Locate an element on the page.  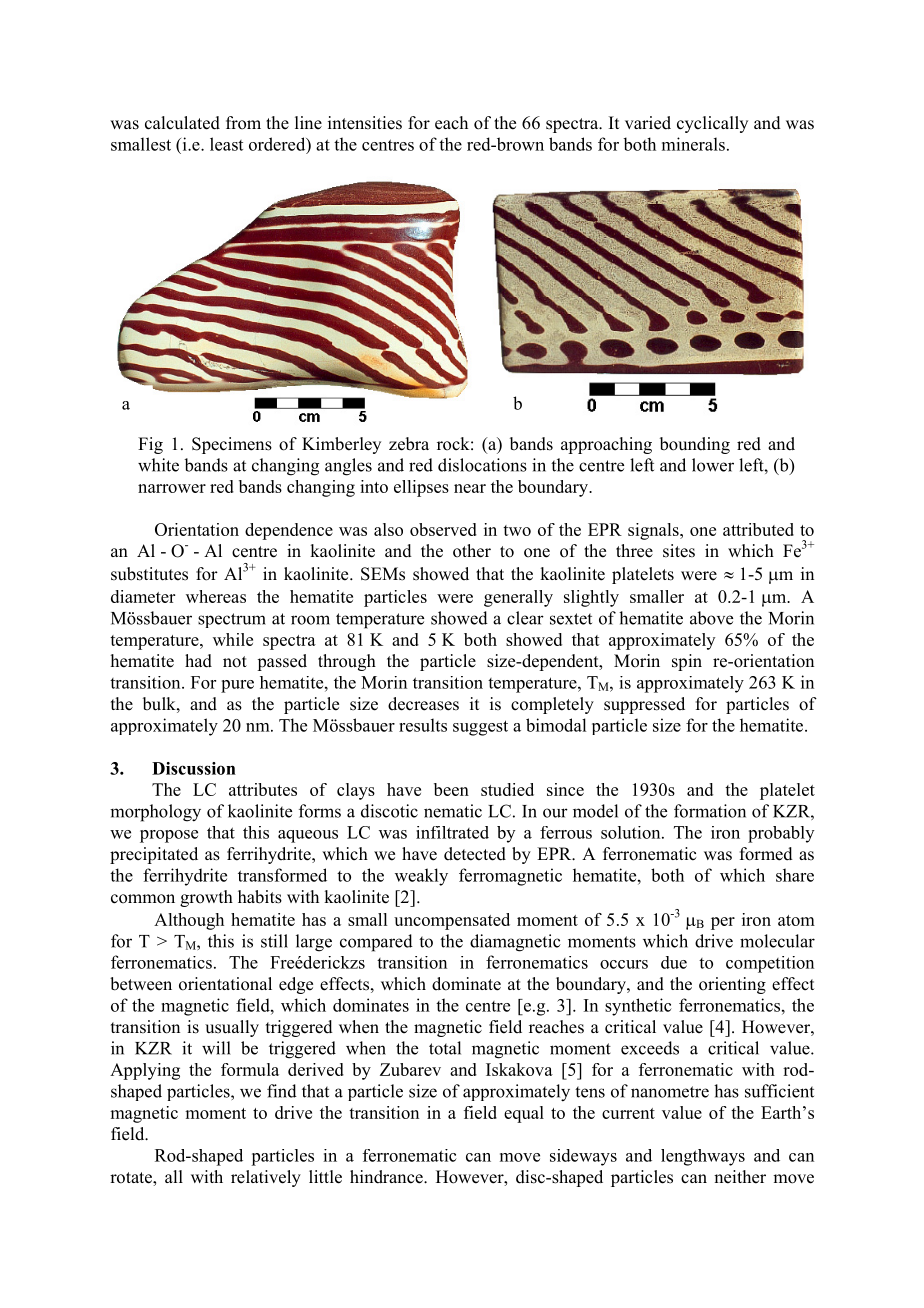
clear is located at coordinates (525, 618).
